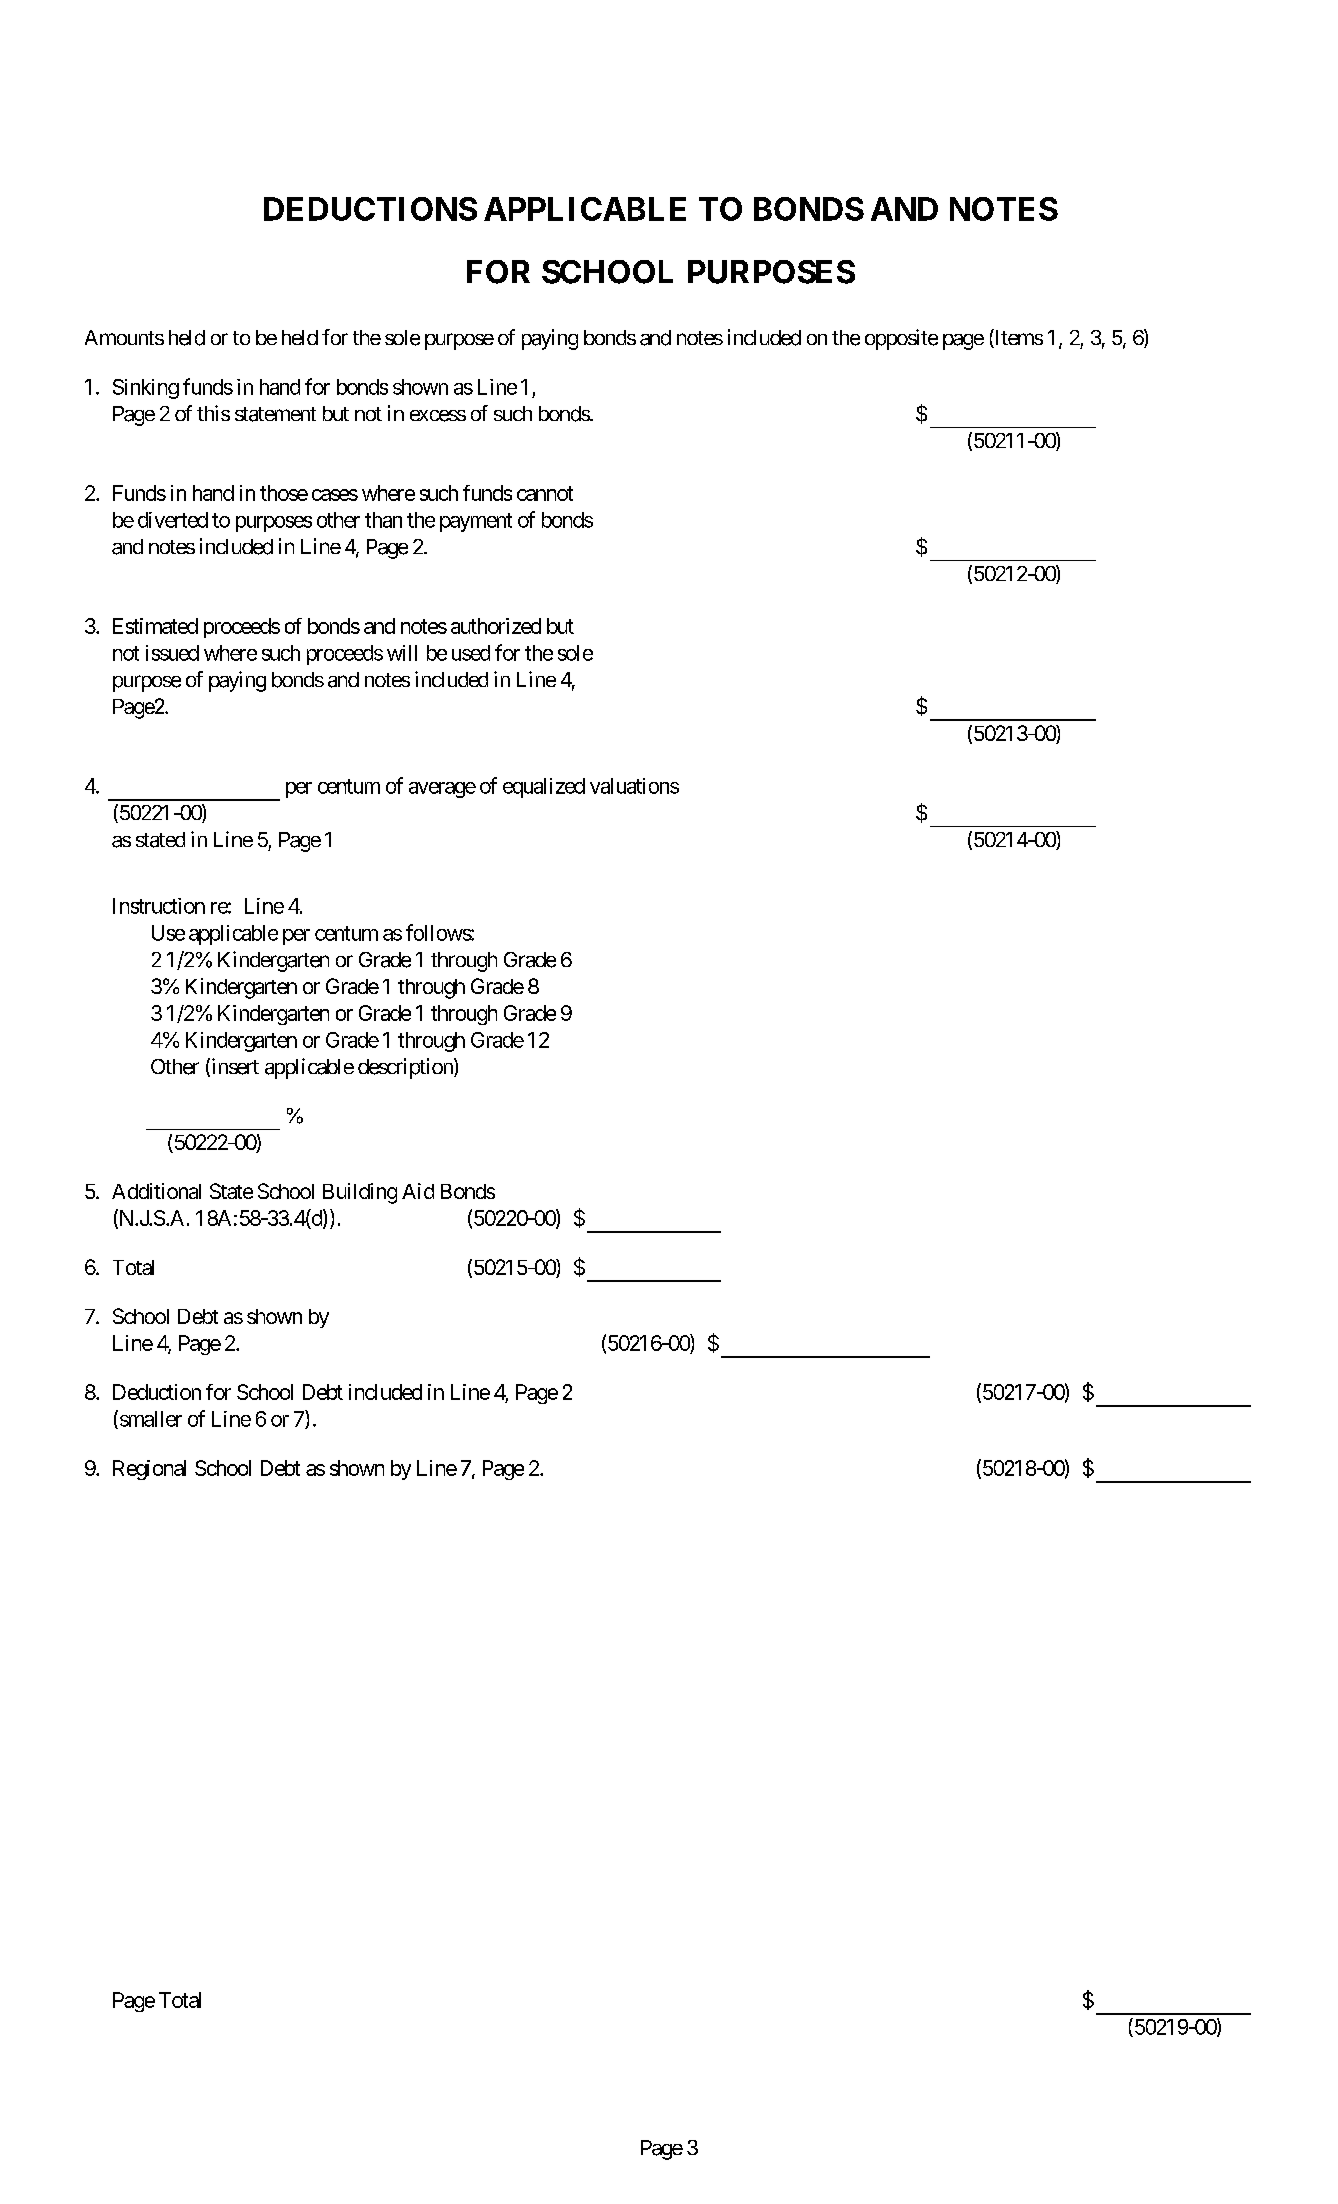  I want to click on description, so click(406, 1068).
